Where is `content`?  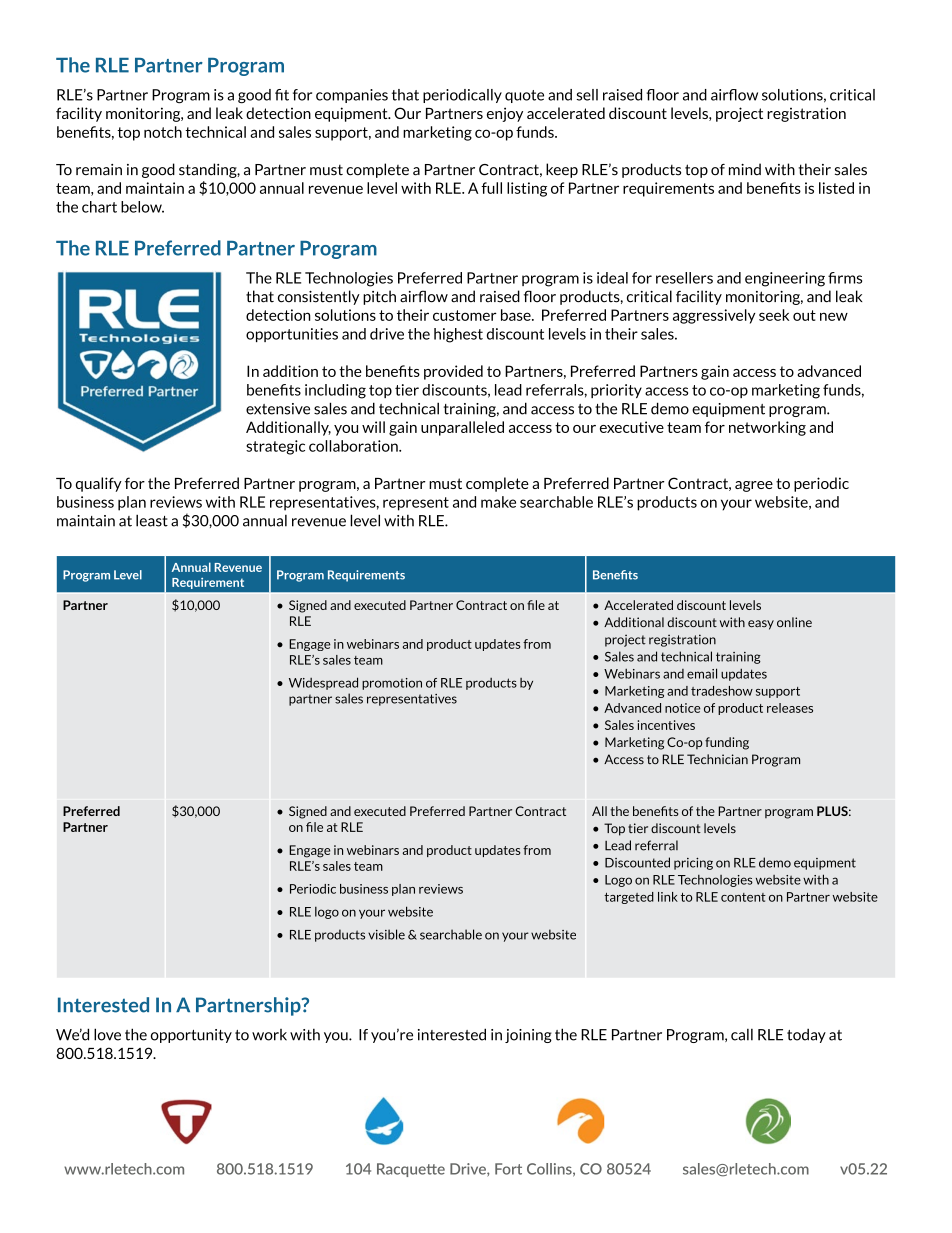 content is located at coordinates (743, 897).
